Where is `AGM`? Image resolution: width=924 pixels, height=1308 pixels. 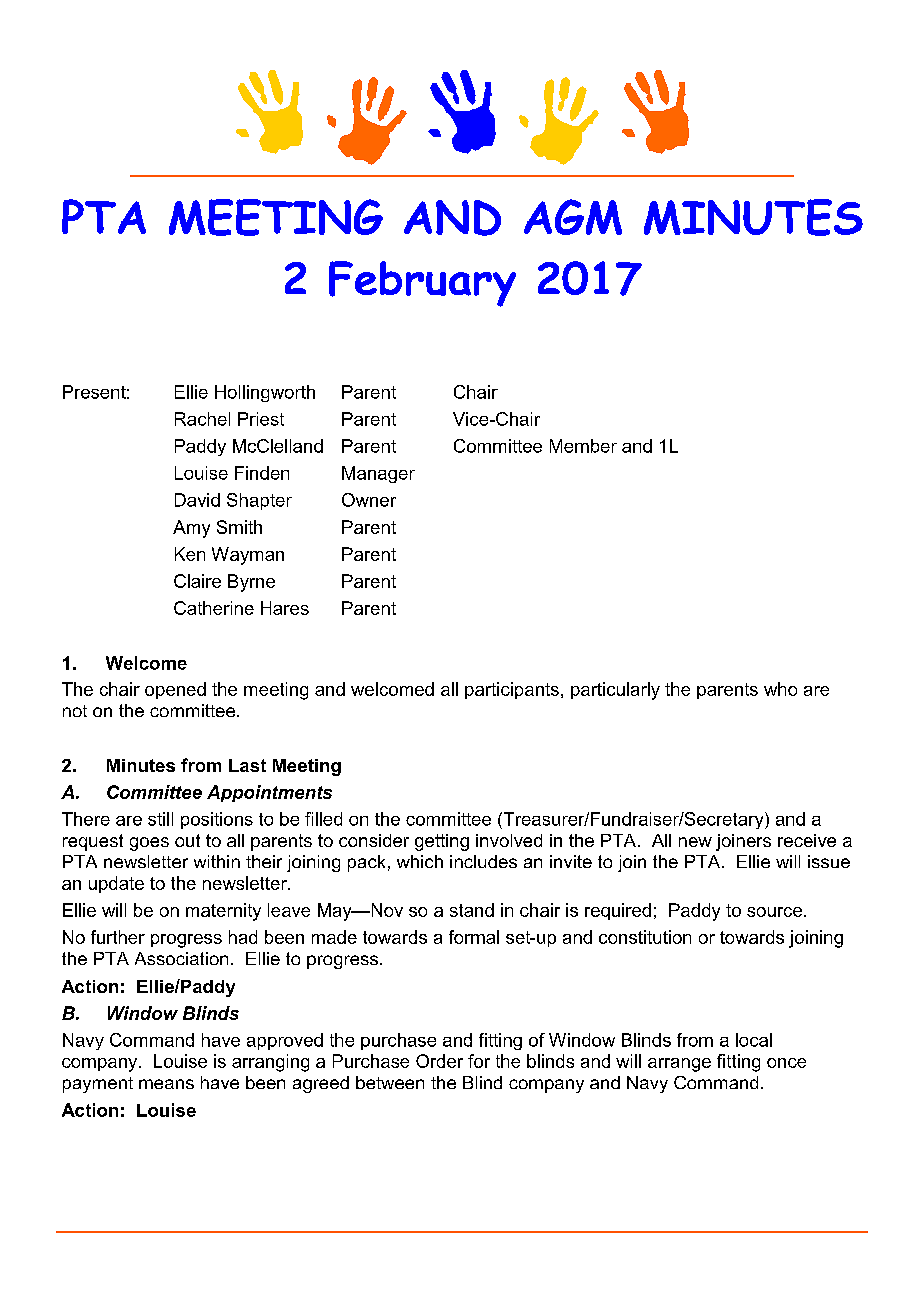
AGM is located at coordinates (573, 217).
